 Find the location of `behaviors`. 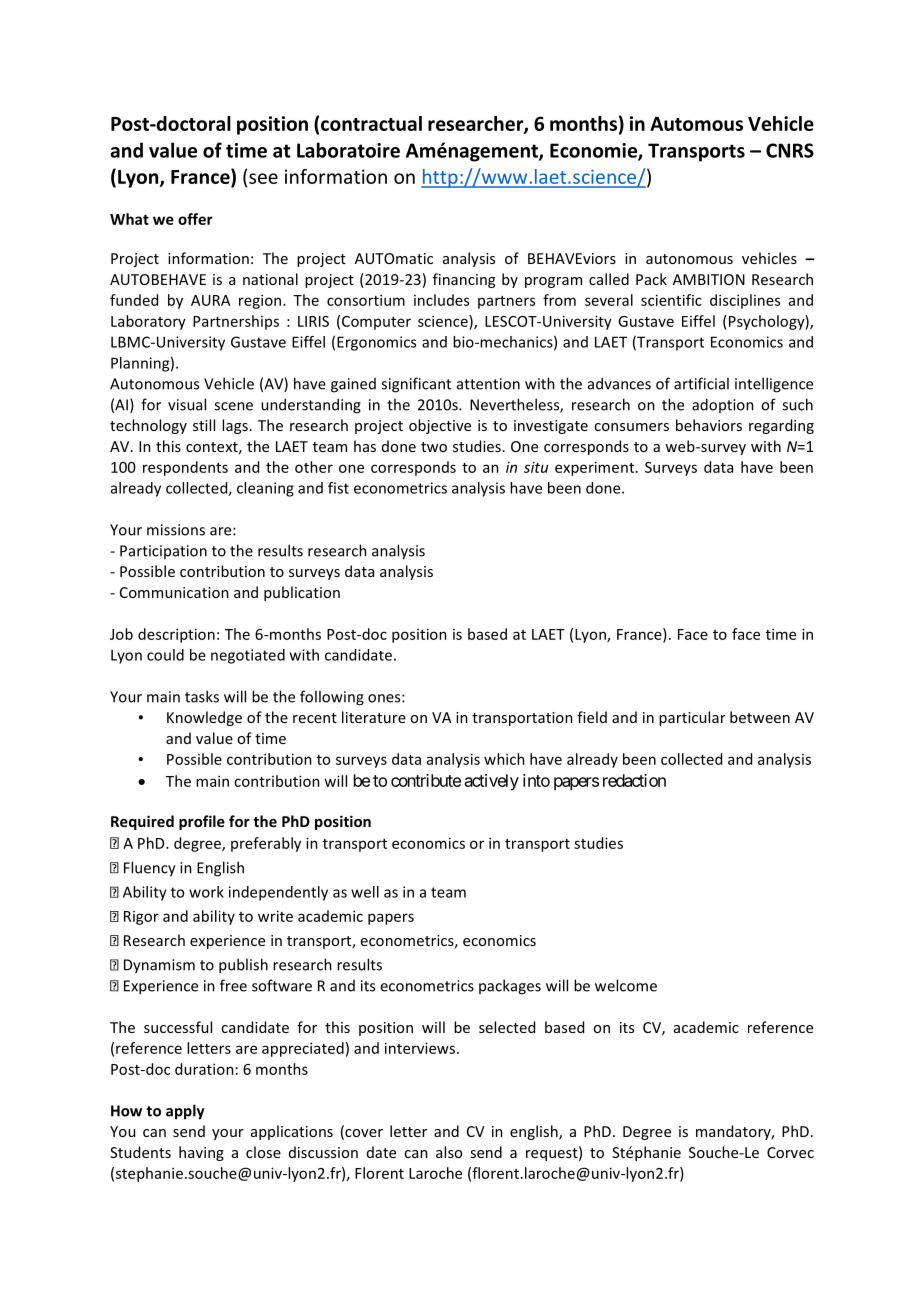

behaviors is located at coordinates (709, 425).
